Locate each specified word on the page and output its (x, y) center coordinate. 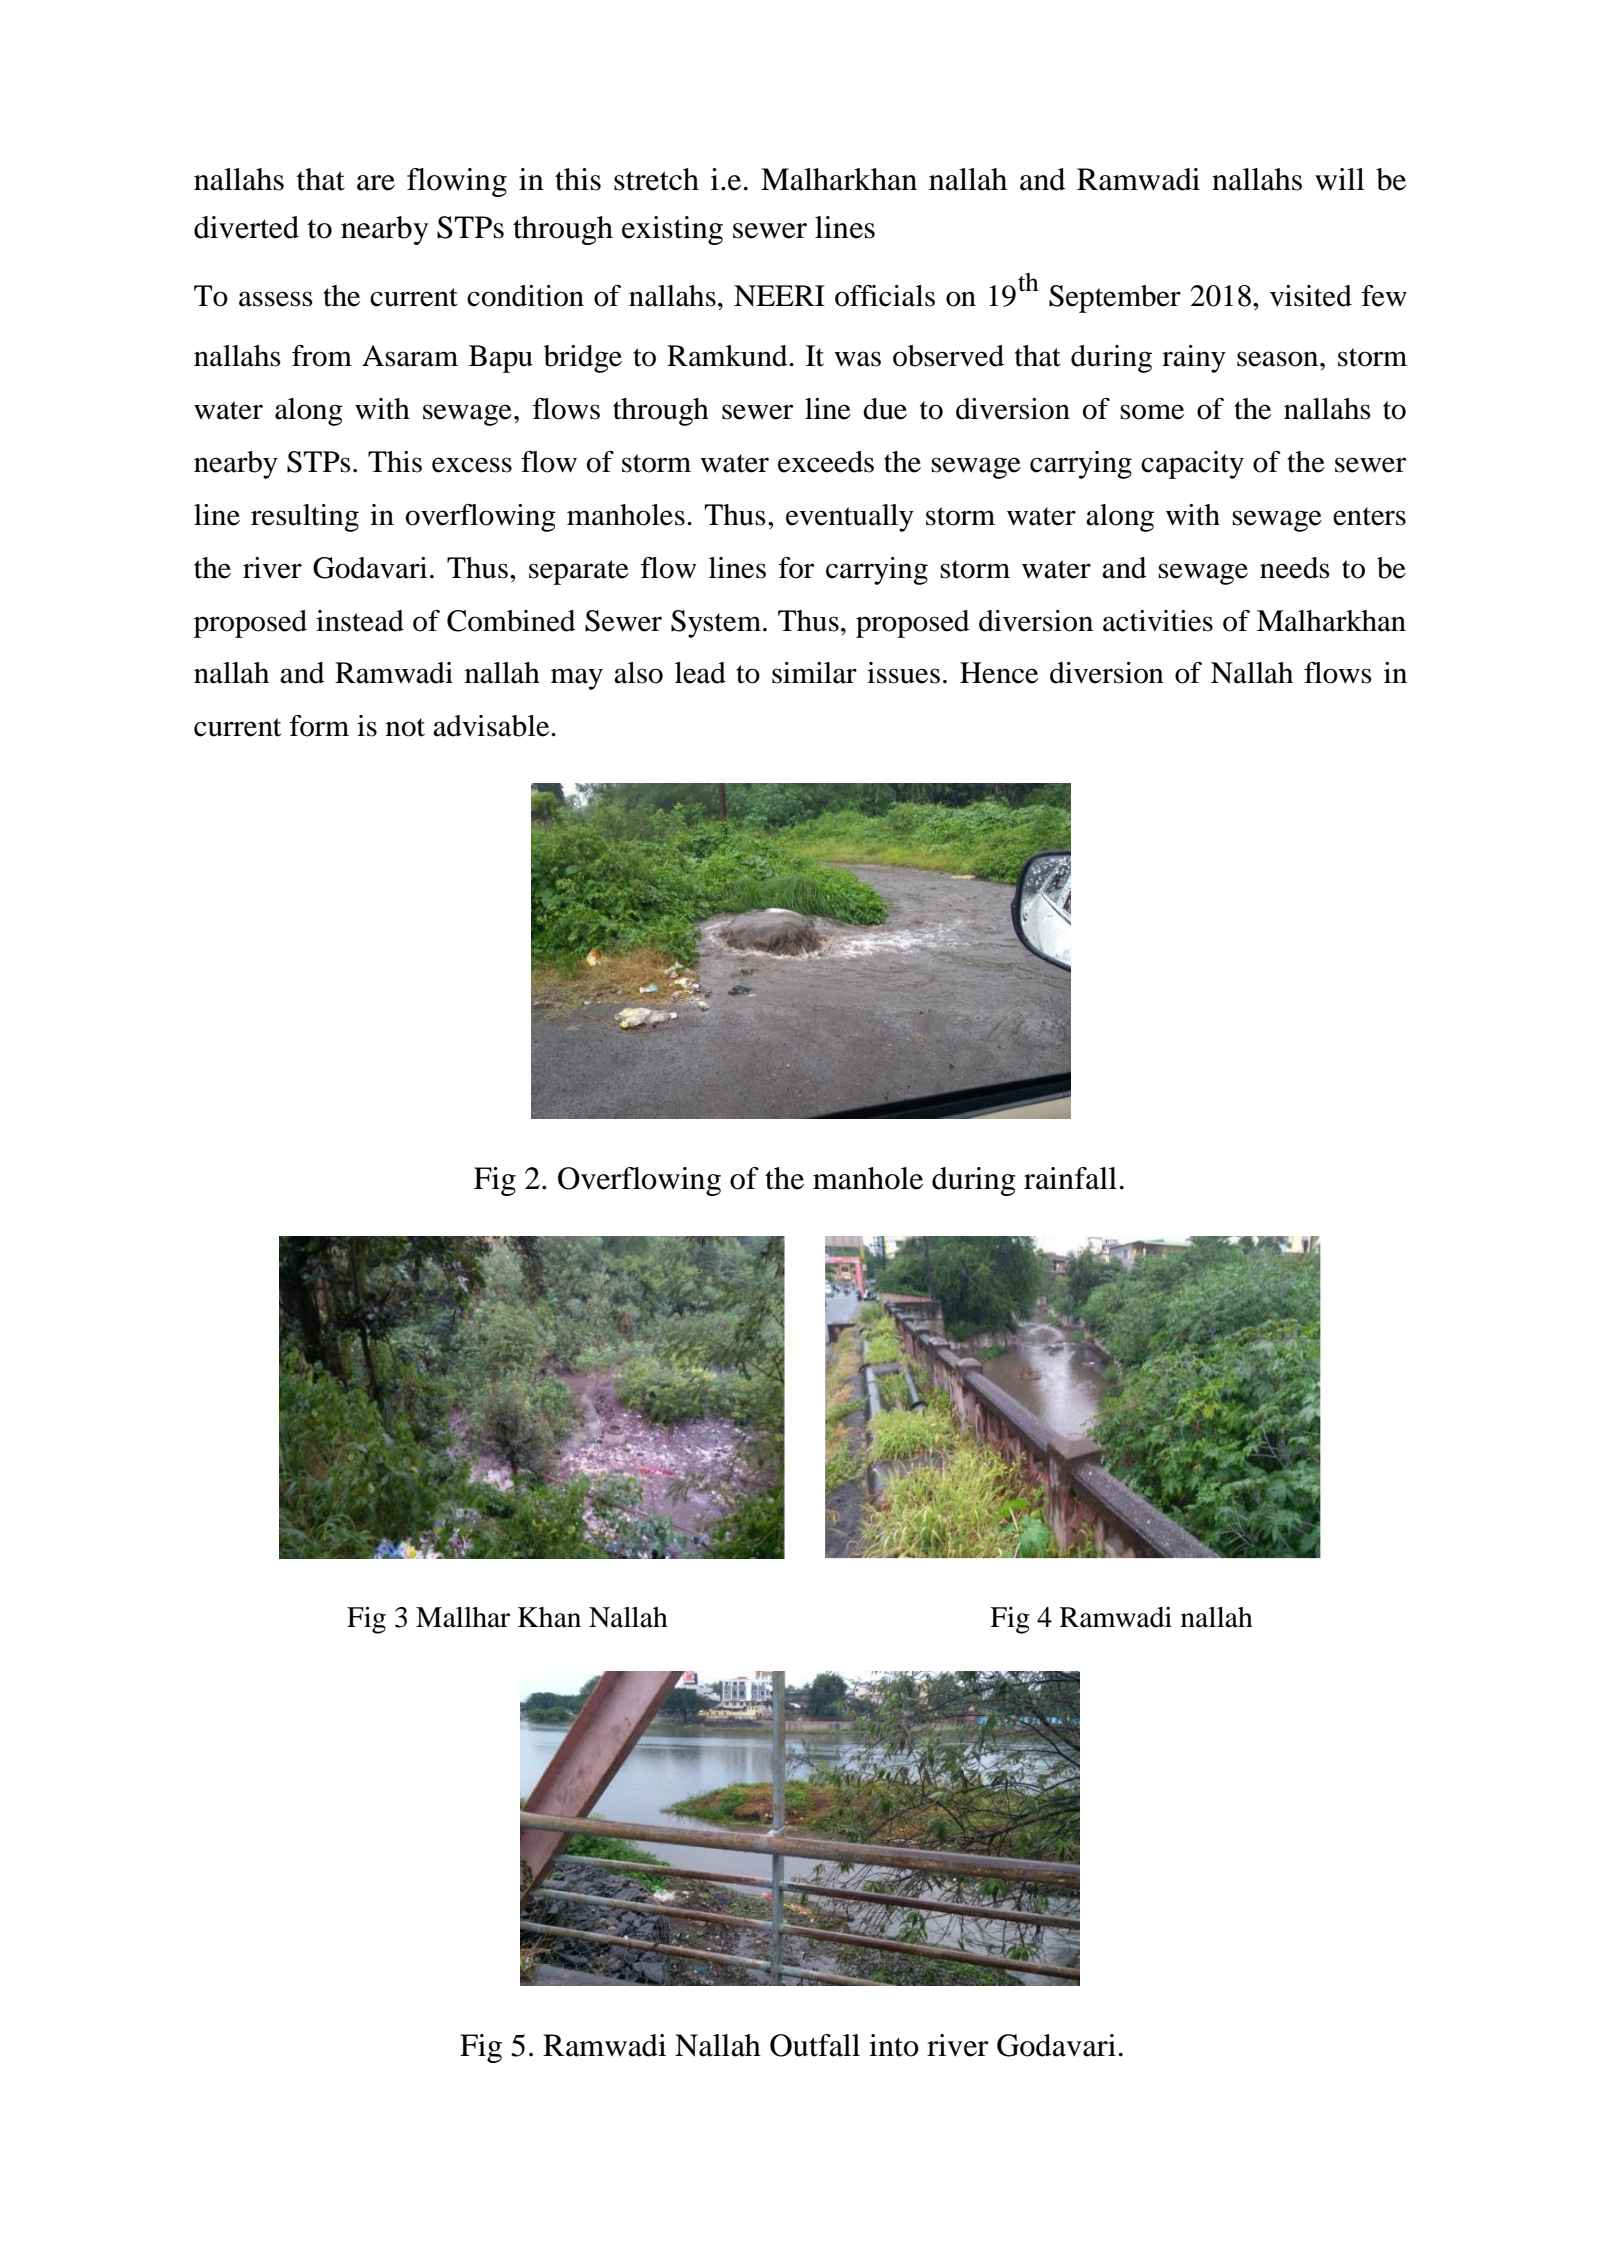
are (376, 183)
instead (360, 621)
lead (700, 673)
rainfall (1070, 1178)
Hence (999, 673)
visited (1311, 296)
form (319, 726)
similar (814, 673)
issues (903, 673)
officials (885, 296)
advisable (492, 726)
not (405, 727)
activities (1158, 621)
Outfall (815, 2045)
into (894, 2045)
